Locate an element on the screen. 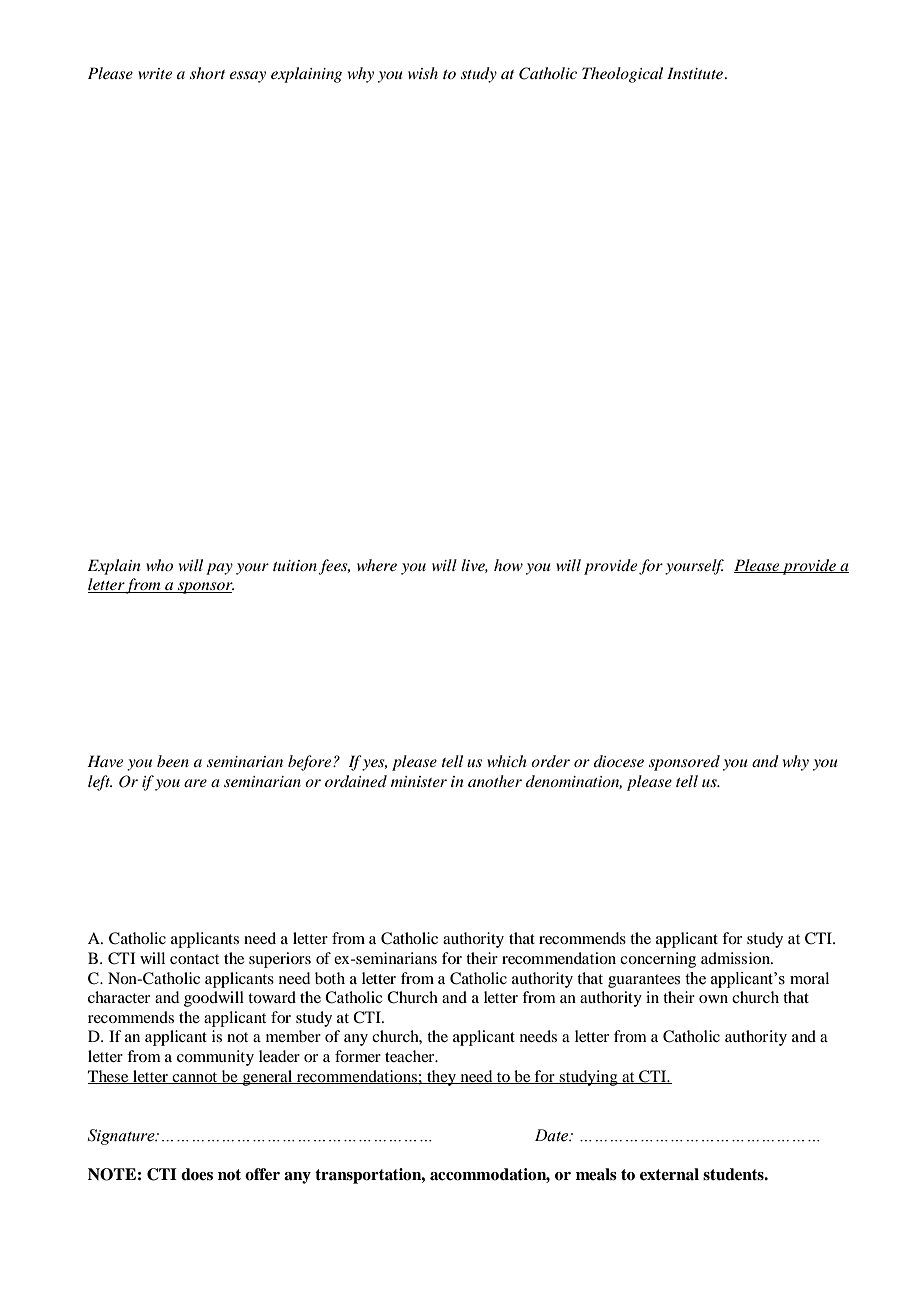 Image resolution: width=924 pixels, height=1308 pixels. does is located at coordinates (197, 1174).
